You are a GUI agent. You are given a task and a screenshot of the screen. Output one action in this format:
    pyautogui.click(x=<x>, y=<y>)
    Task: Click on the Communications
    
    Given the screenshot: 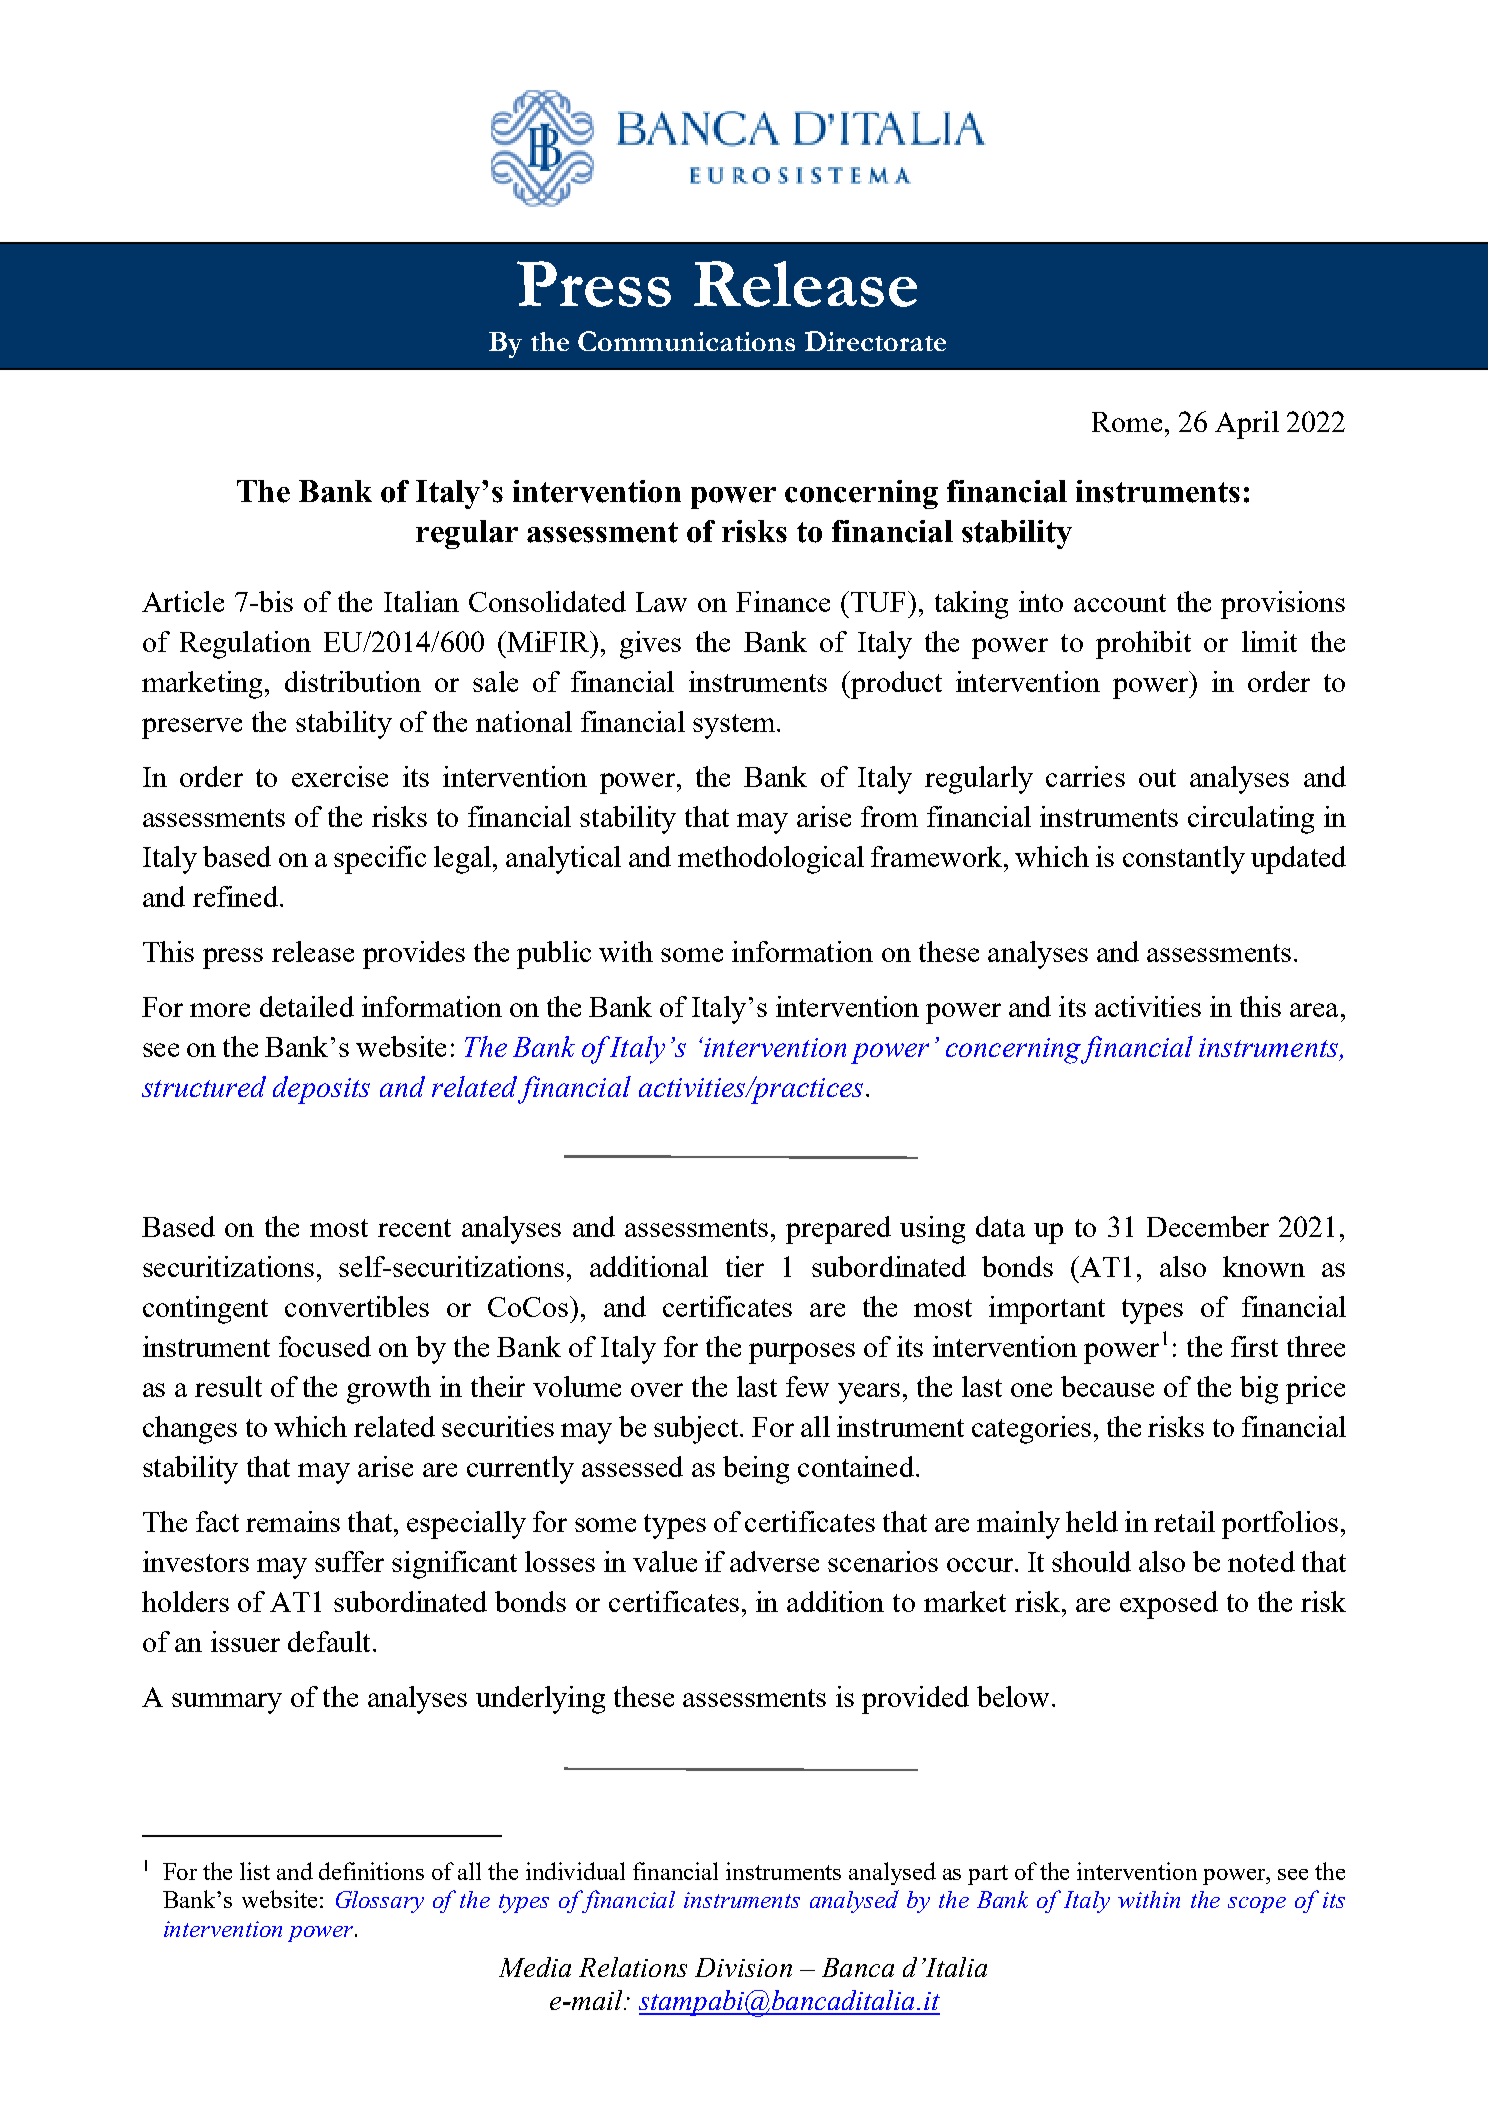 What is the action you would take?
    pyautogui.click(x=686, y=341)
